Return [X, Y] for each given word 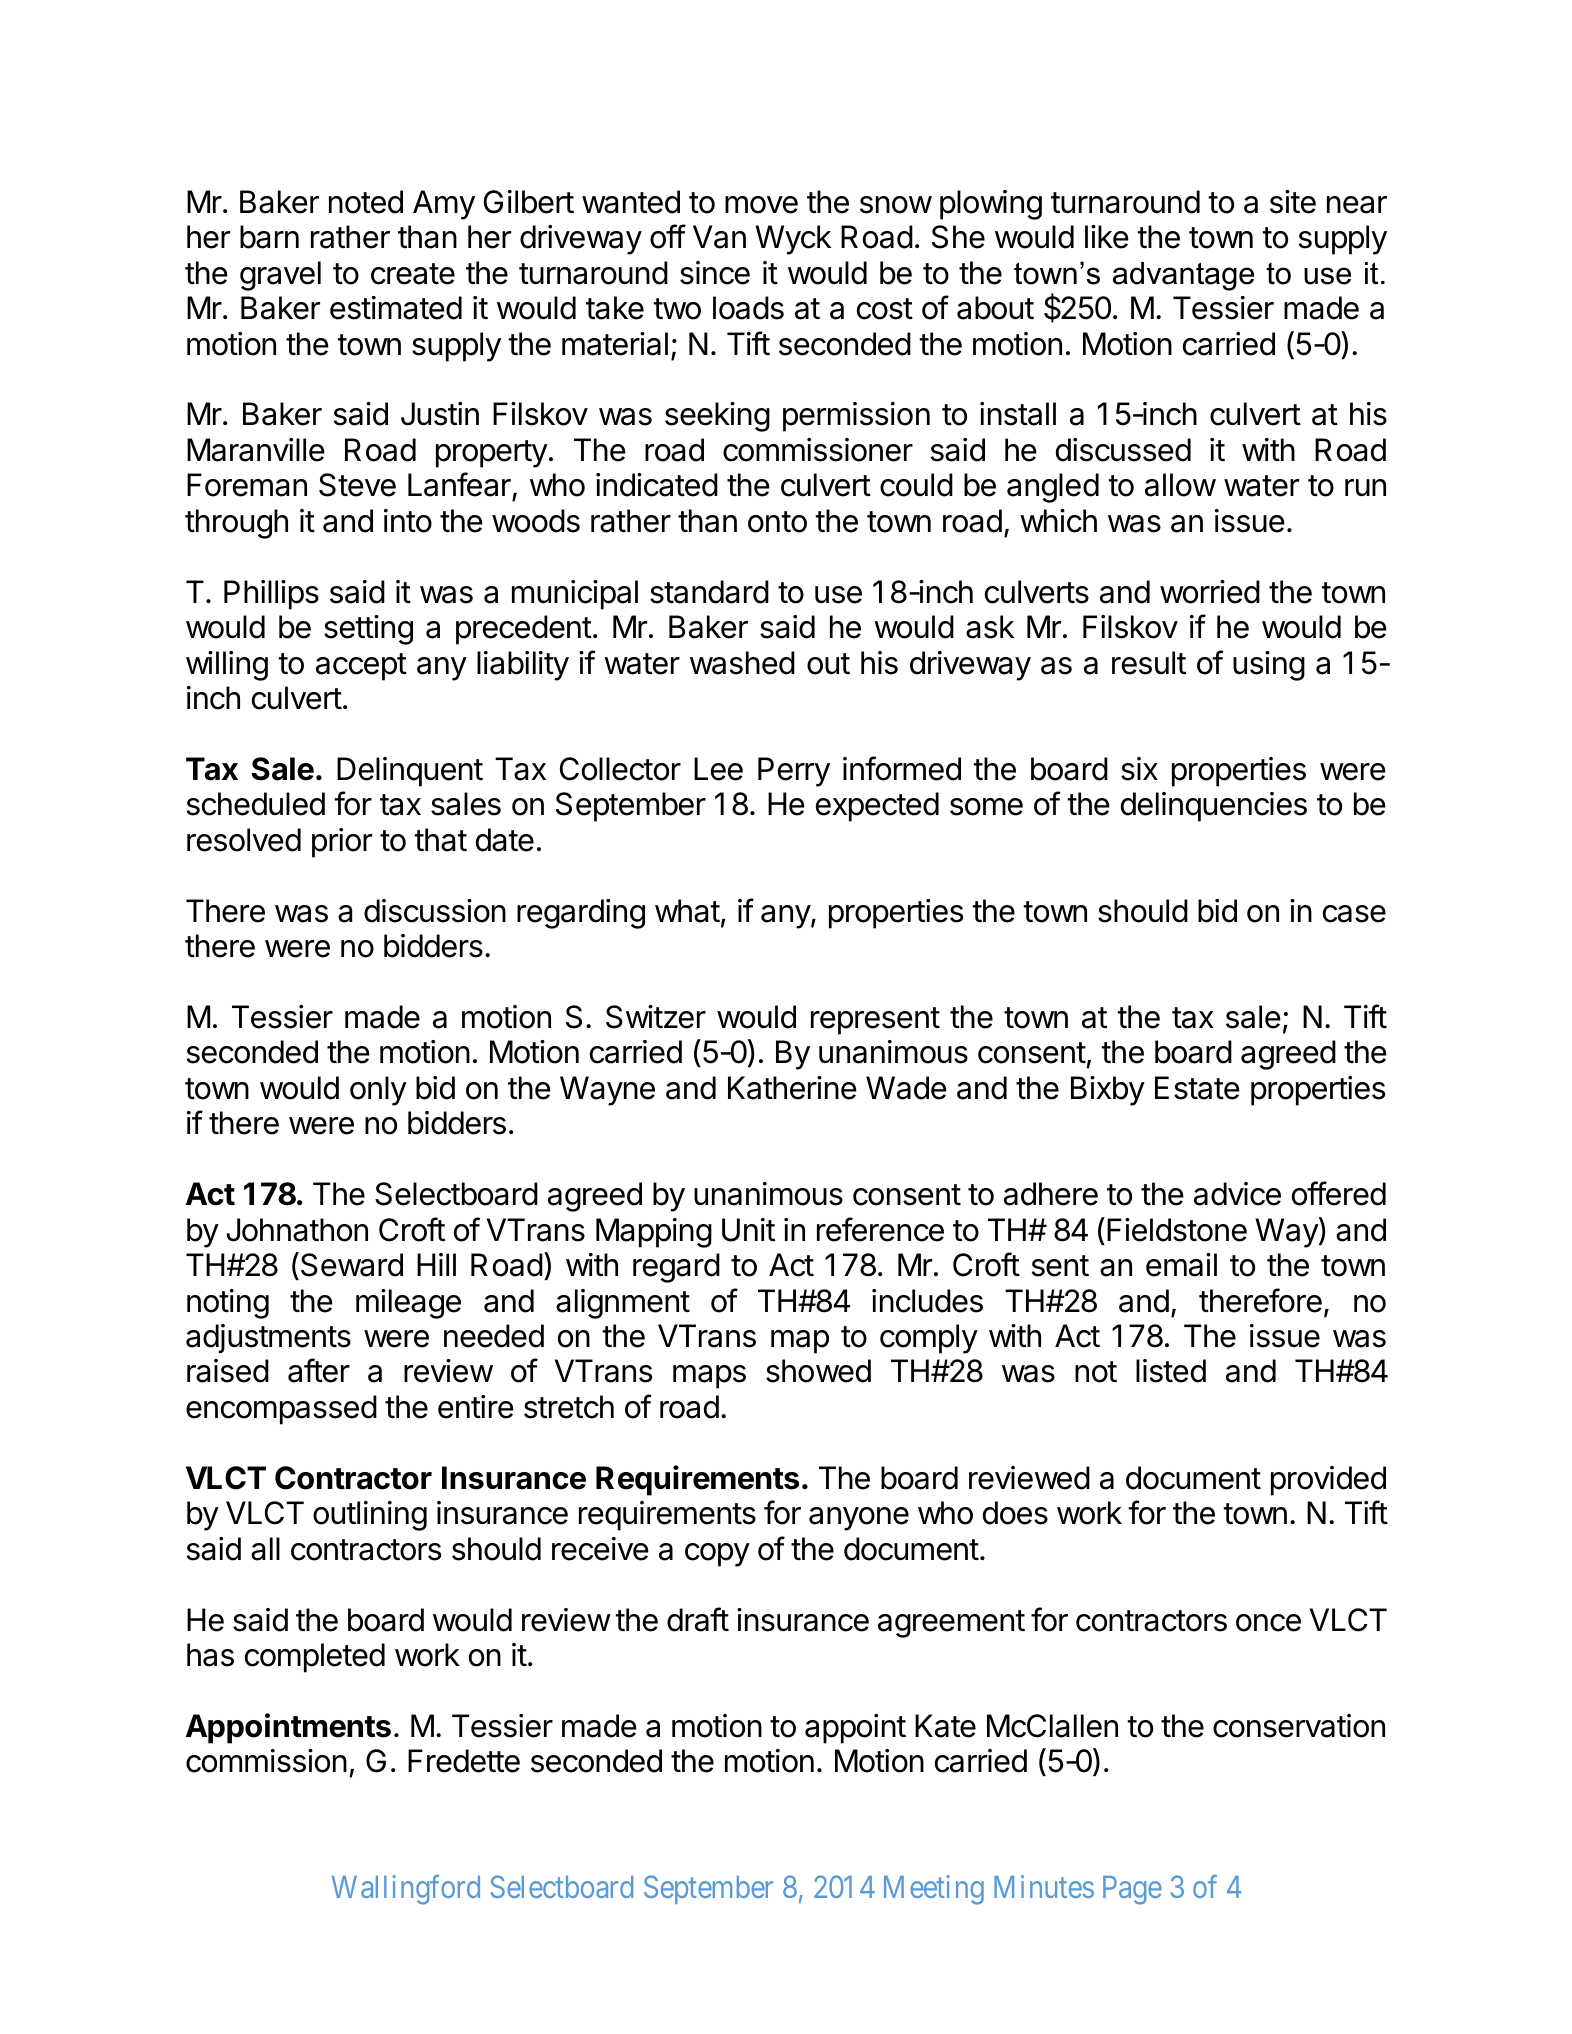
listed [1171, 1371]
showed [818, 1371]
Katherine [792, 1088]
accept [361, 667]
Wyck [793, 240]
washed [742, 663]
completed [315, 1658]
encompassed [281, 1410]
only [378, 1091]
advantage [1183, 276]
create [413, 274]
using [1269, 666]
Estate [1197, 1088]
